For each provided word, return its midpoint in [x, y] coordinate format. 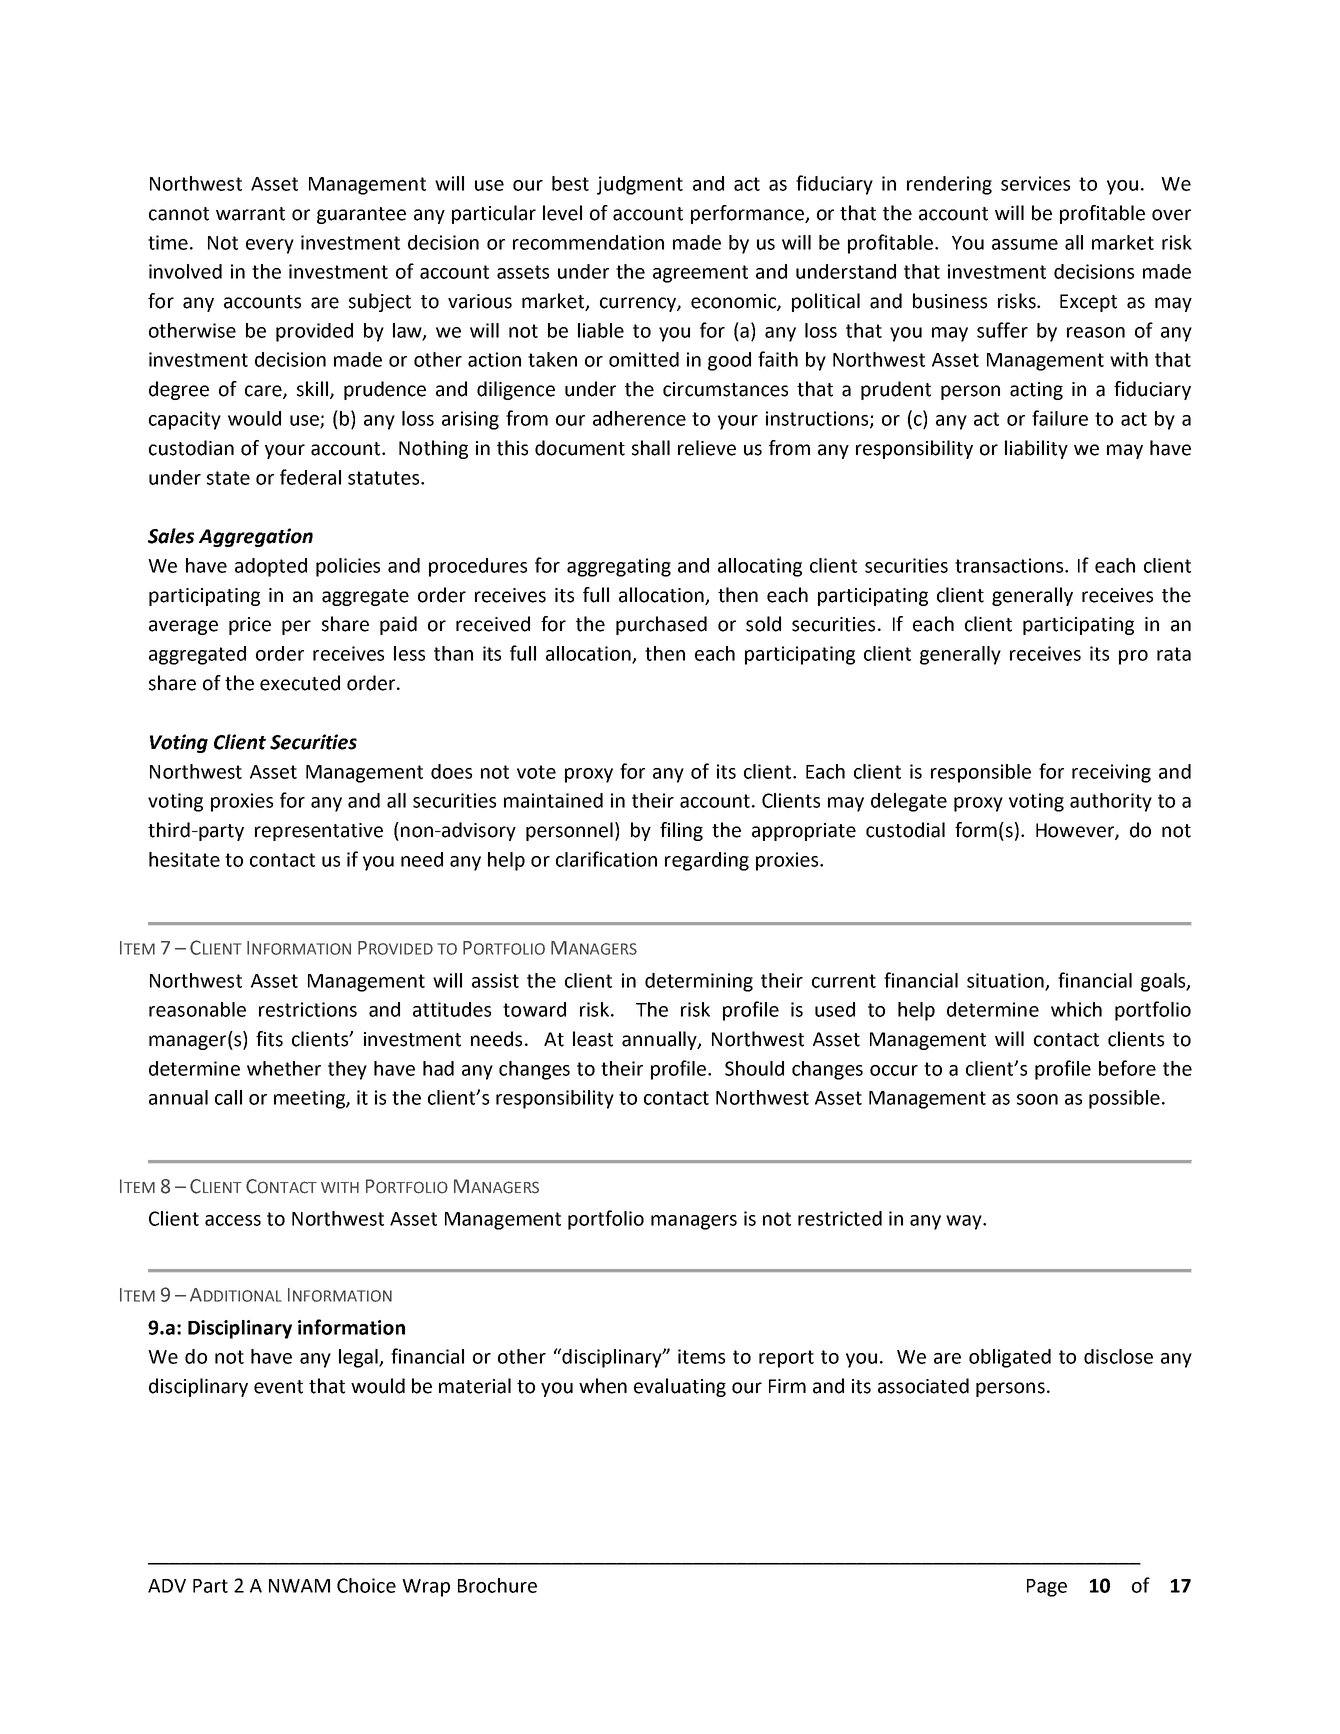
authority [1111, 802]
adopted [271, 567]
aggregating [619, 567]
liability [1036, 449]
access [233, 1220]
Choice [366, 1585]
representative [319, 832]
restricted [840, 1218]
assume [1025, 244]
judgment [640, 185]
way [965, 1222]
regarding [707, 861]
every [270, 246]
